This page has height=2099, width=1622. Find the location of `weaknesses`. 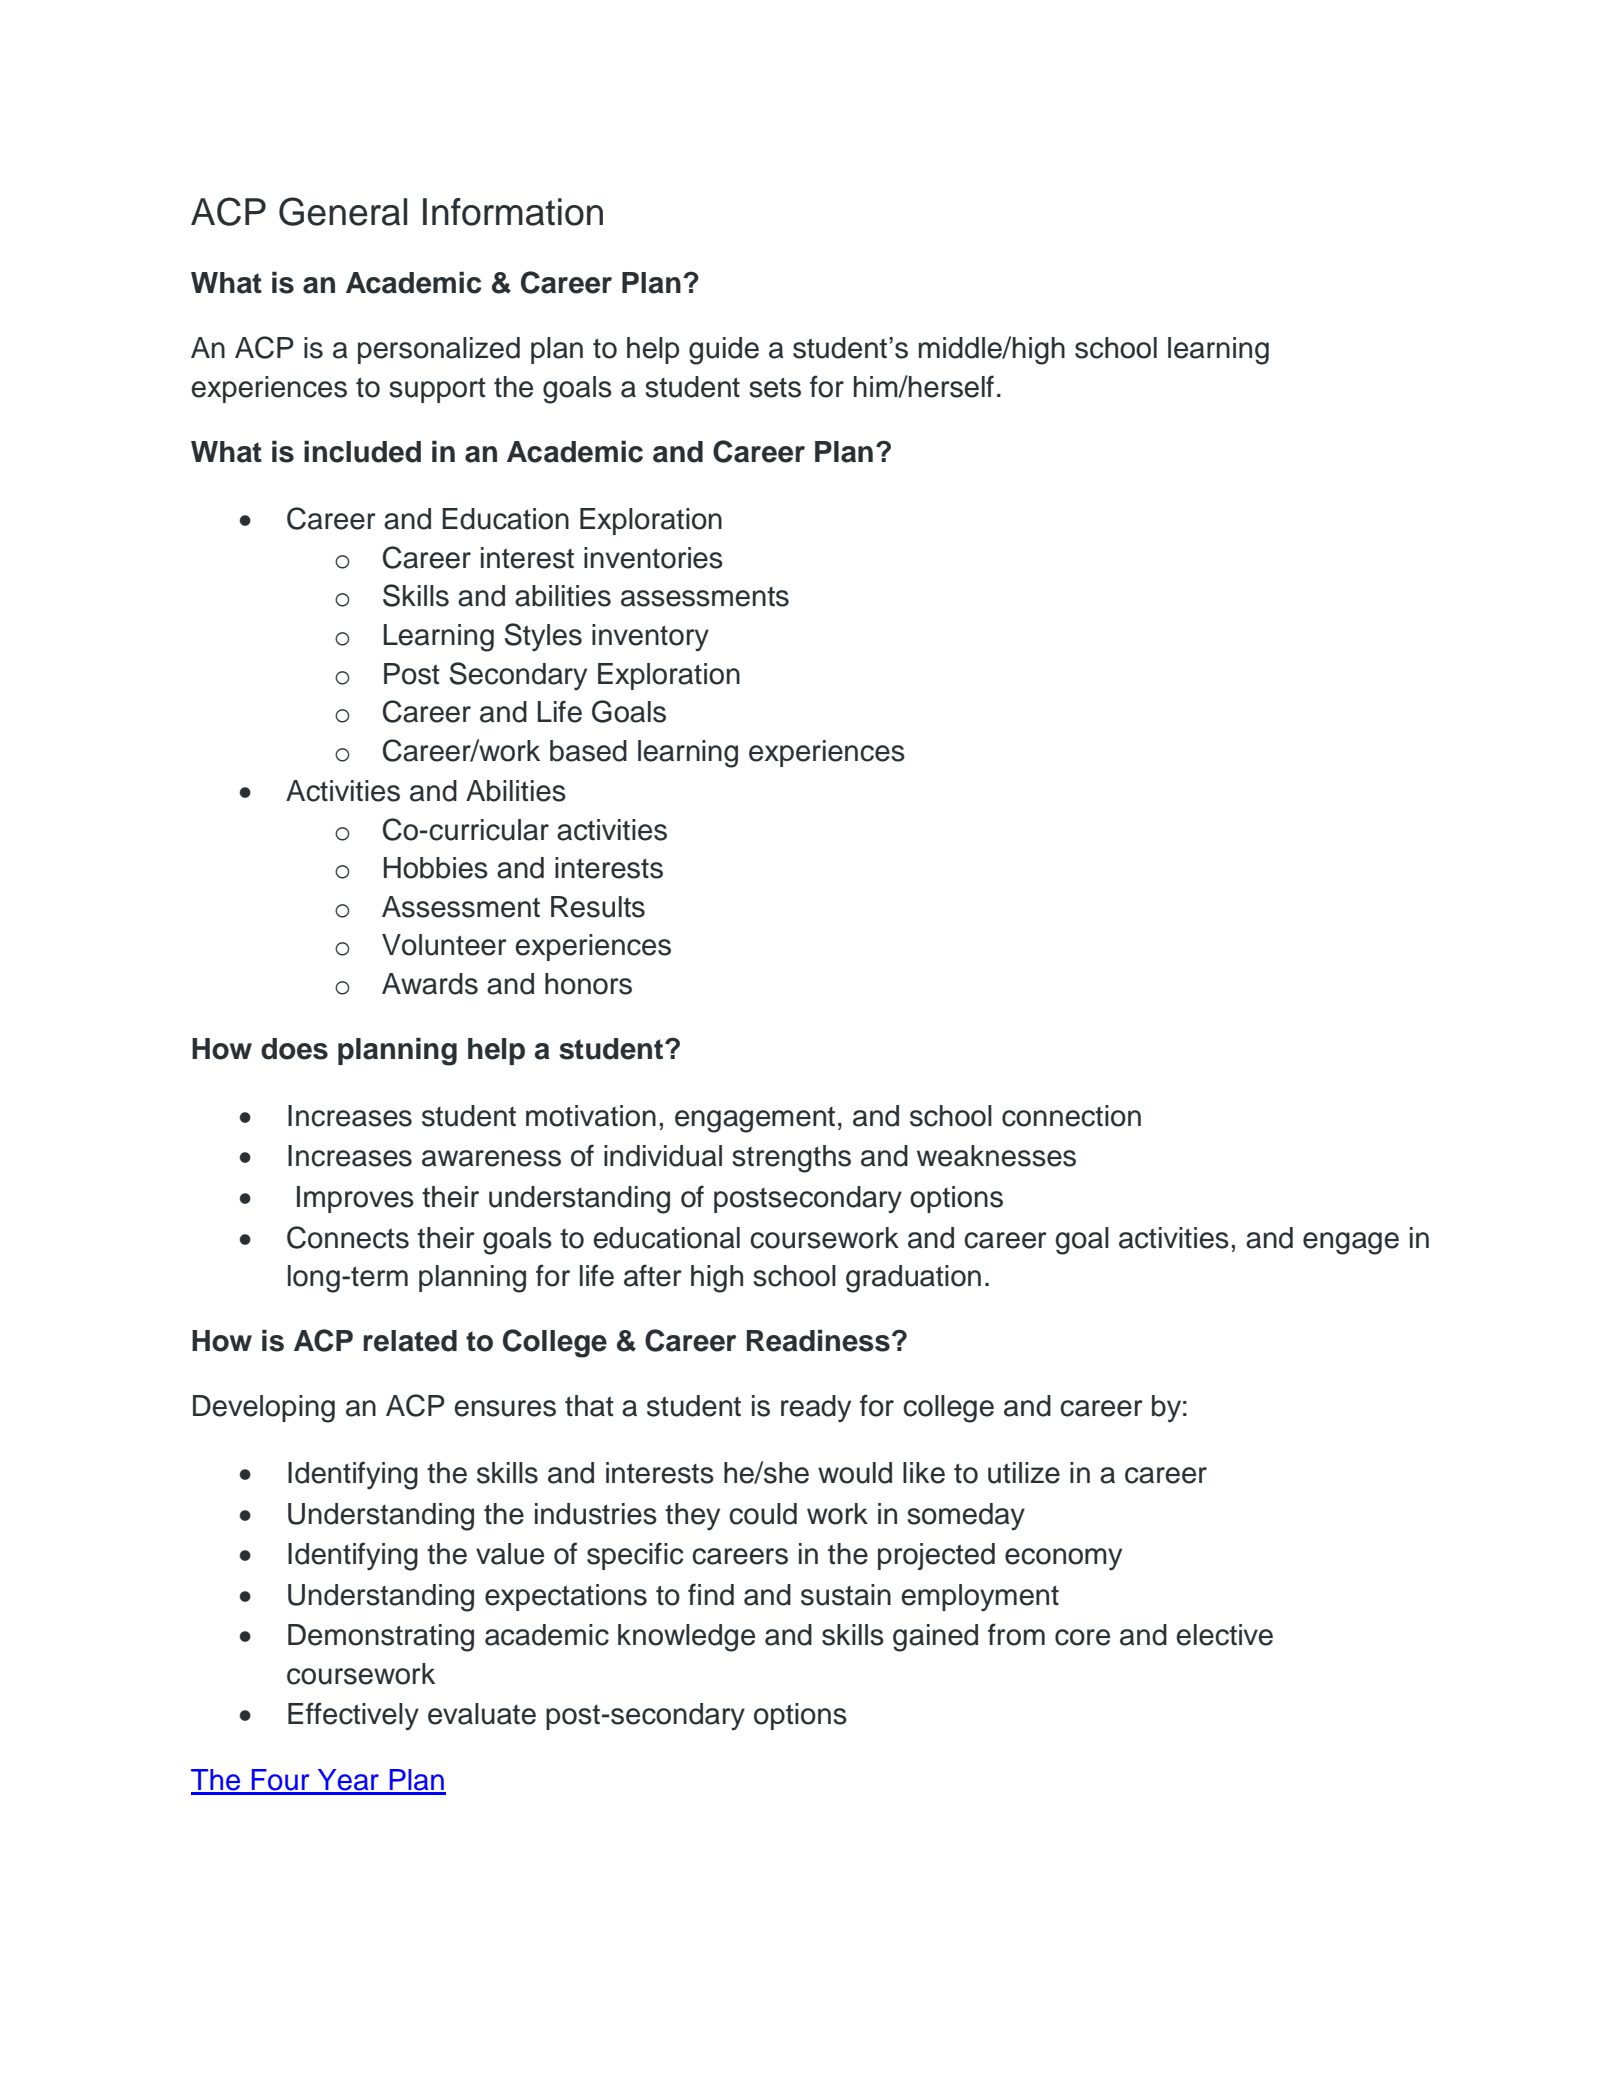

weaknesses is located at coordinates (996, 1156).
